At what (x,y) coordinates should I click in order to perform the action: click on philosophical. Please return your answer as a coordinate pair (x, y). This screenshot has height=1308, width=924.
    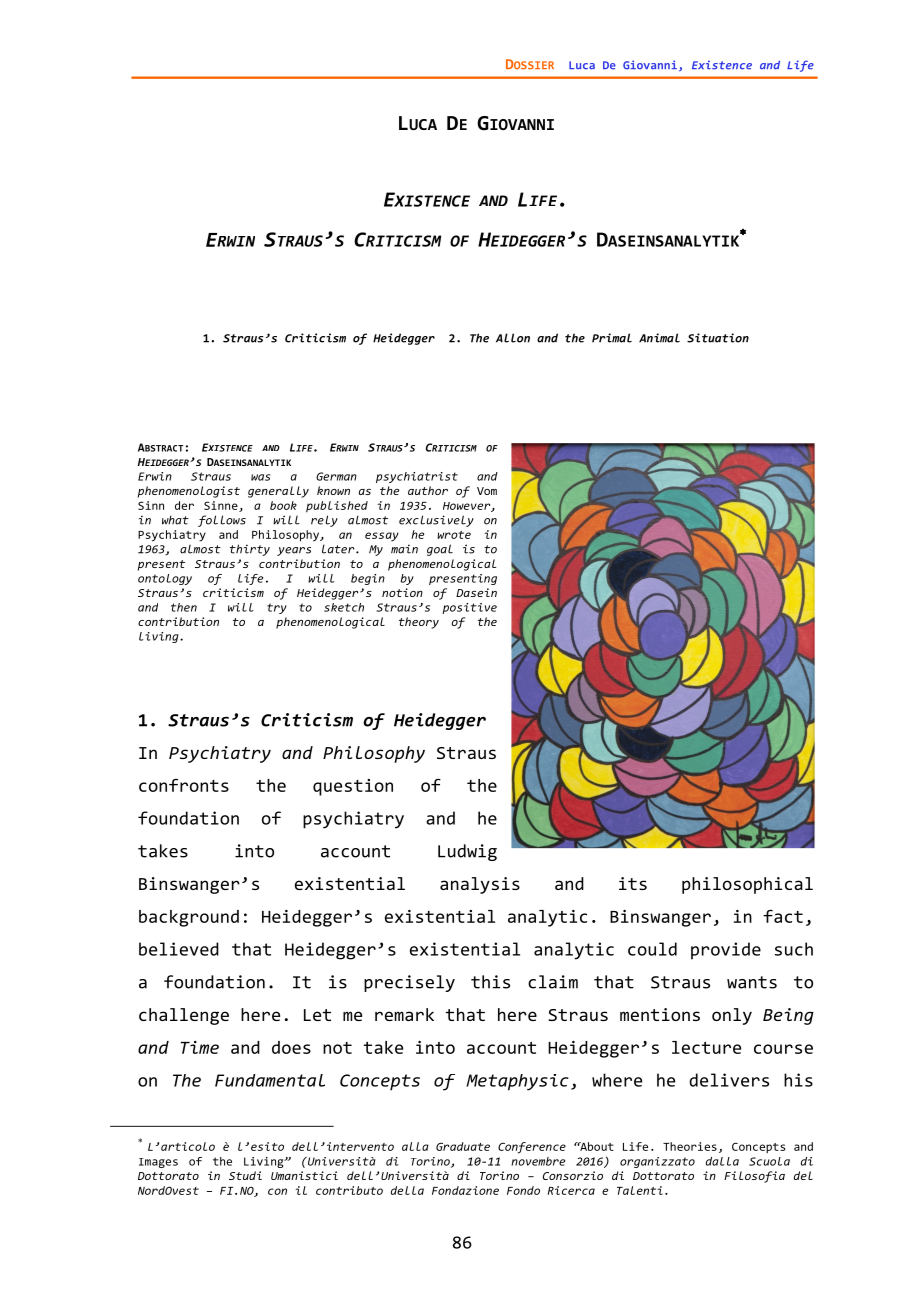
    Looking at the image, I should click on (747, 885).
